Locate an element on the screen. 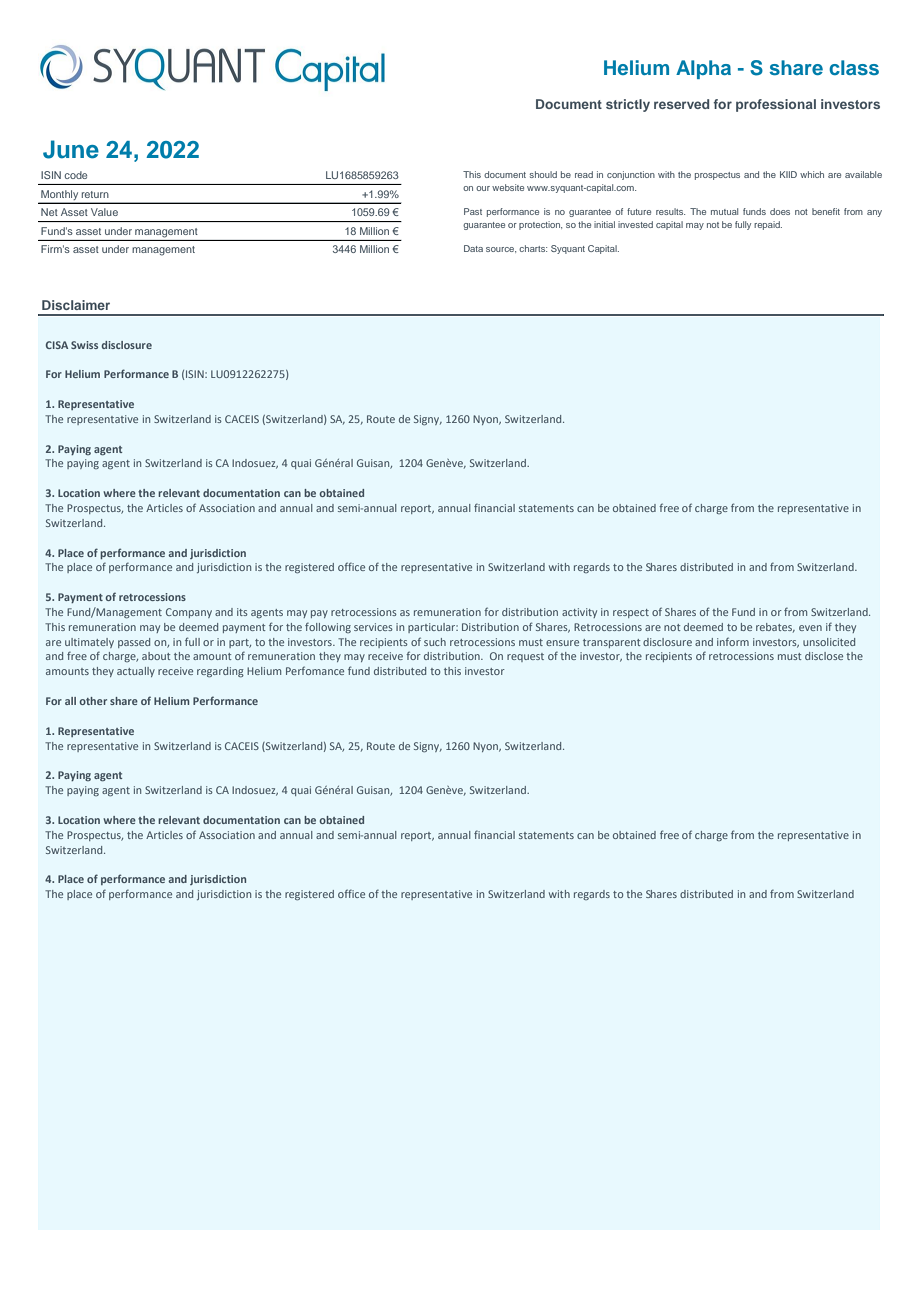 This screenshot has width=924, height=1308. Disclaimer is located at coordinates (76, 305).
